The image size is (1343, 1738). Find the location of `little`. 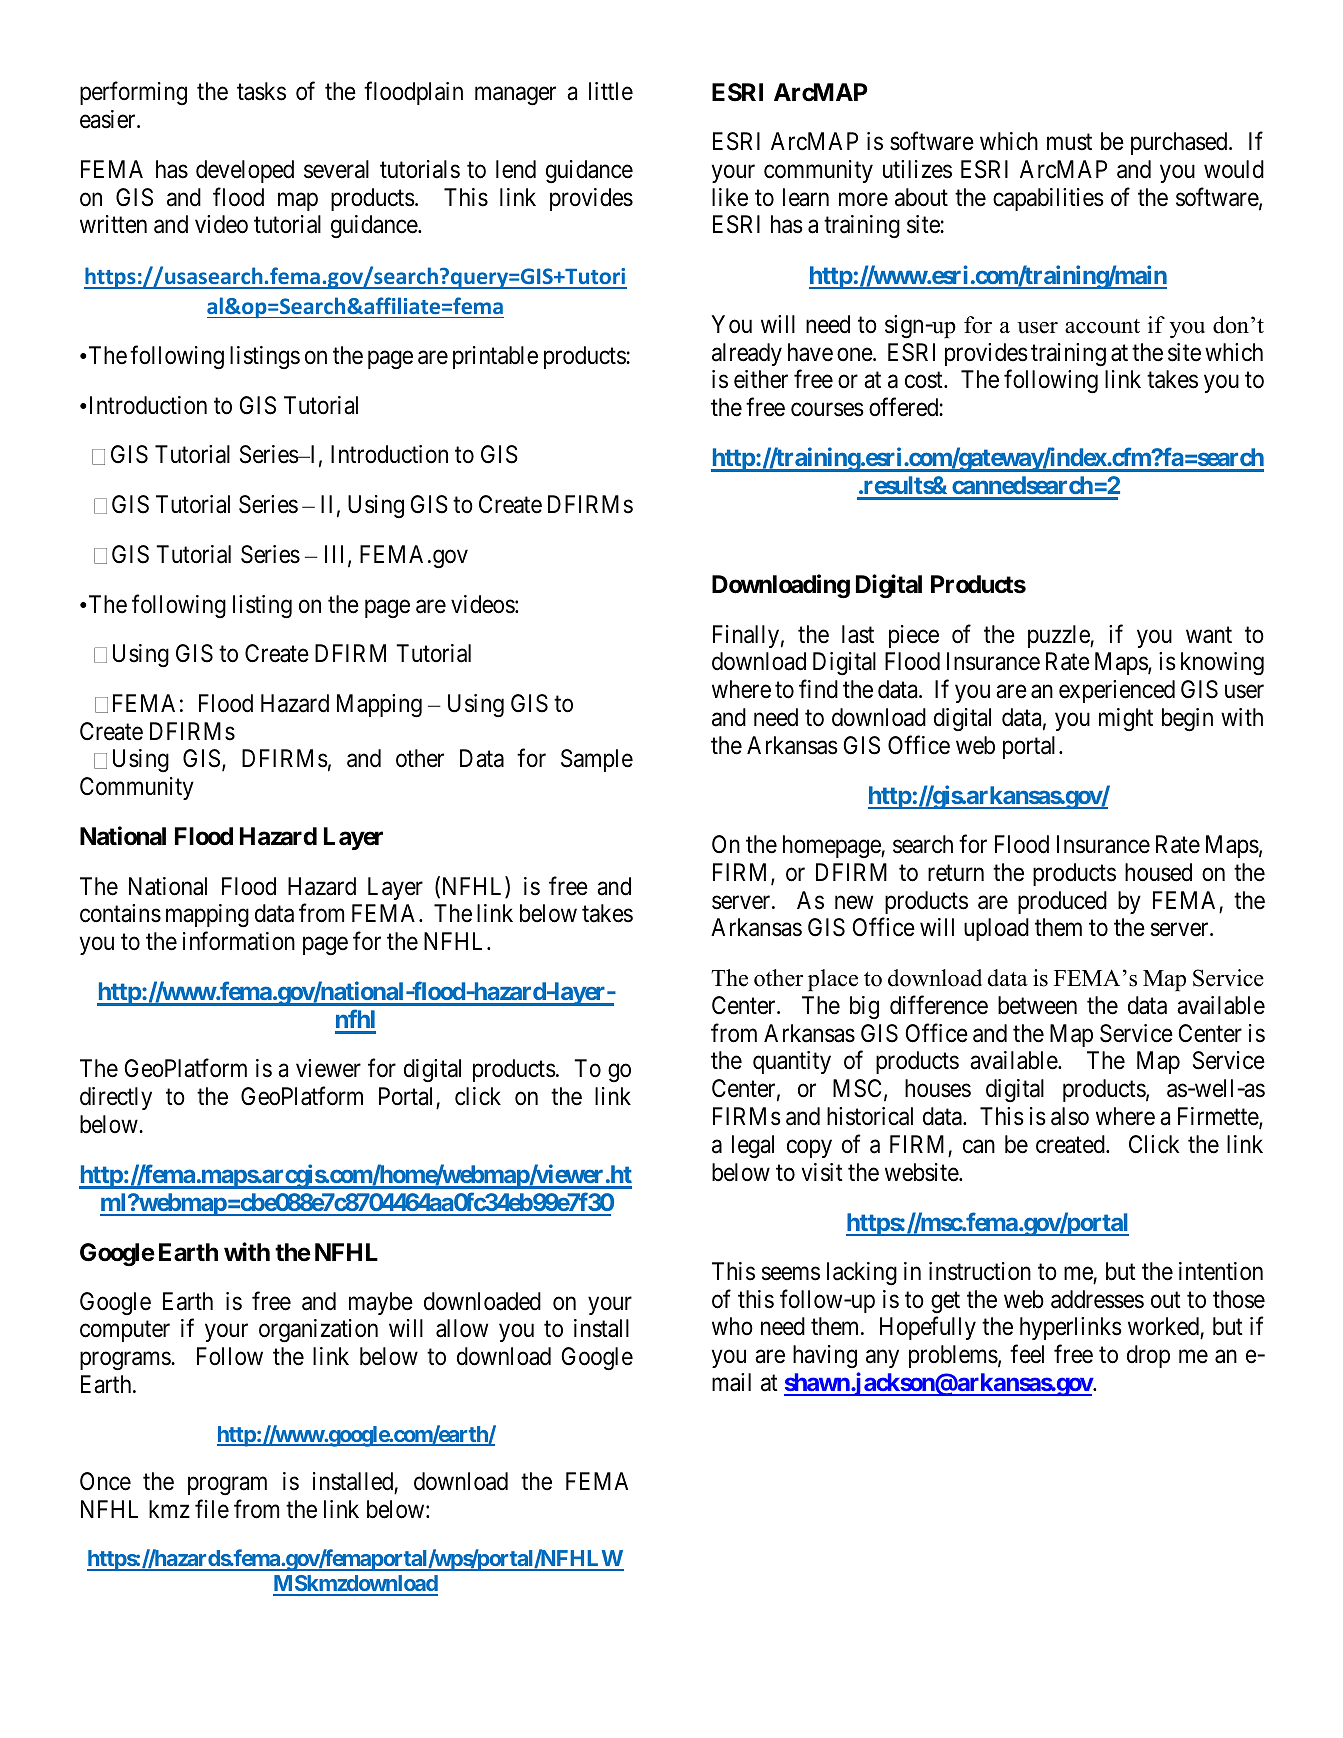

little is located at coordinates (611, 91).
